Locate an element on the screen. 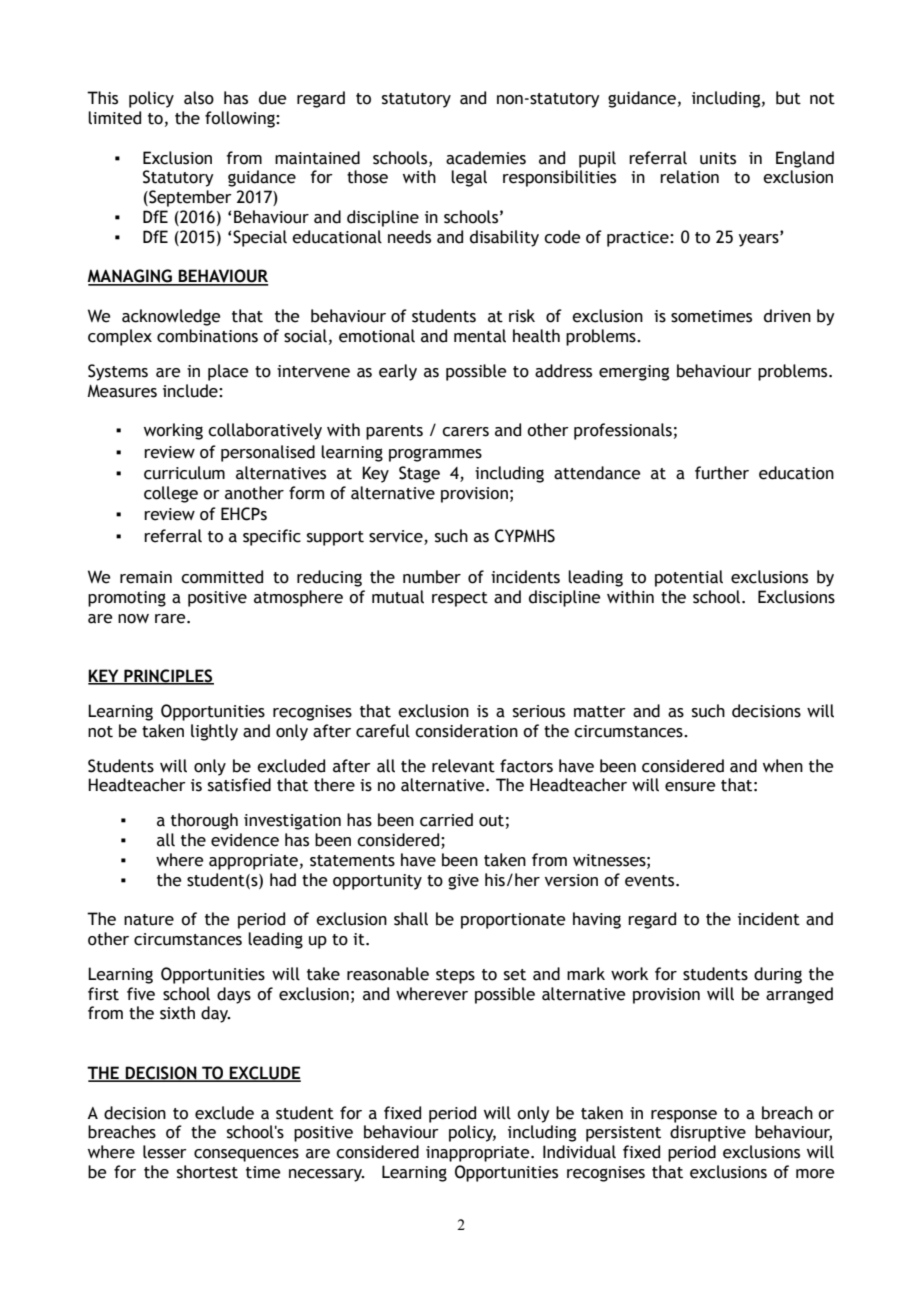  give is located at coordinates (463, 882).
